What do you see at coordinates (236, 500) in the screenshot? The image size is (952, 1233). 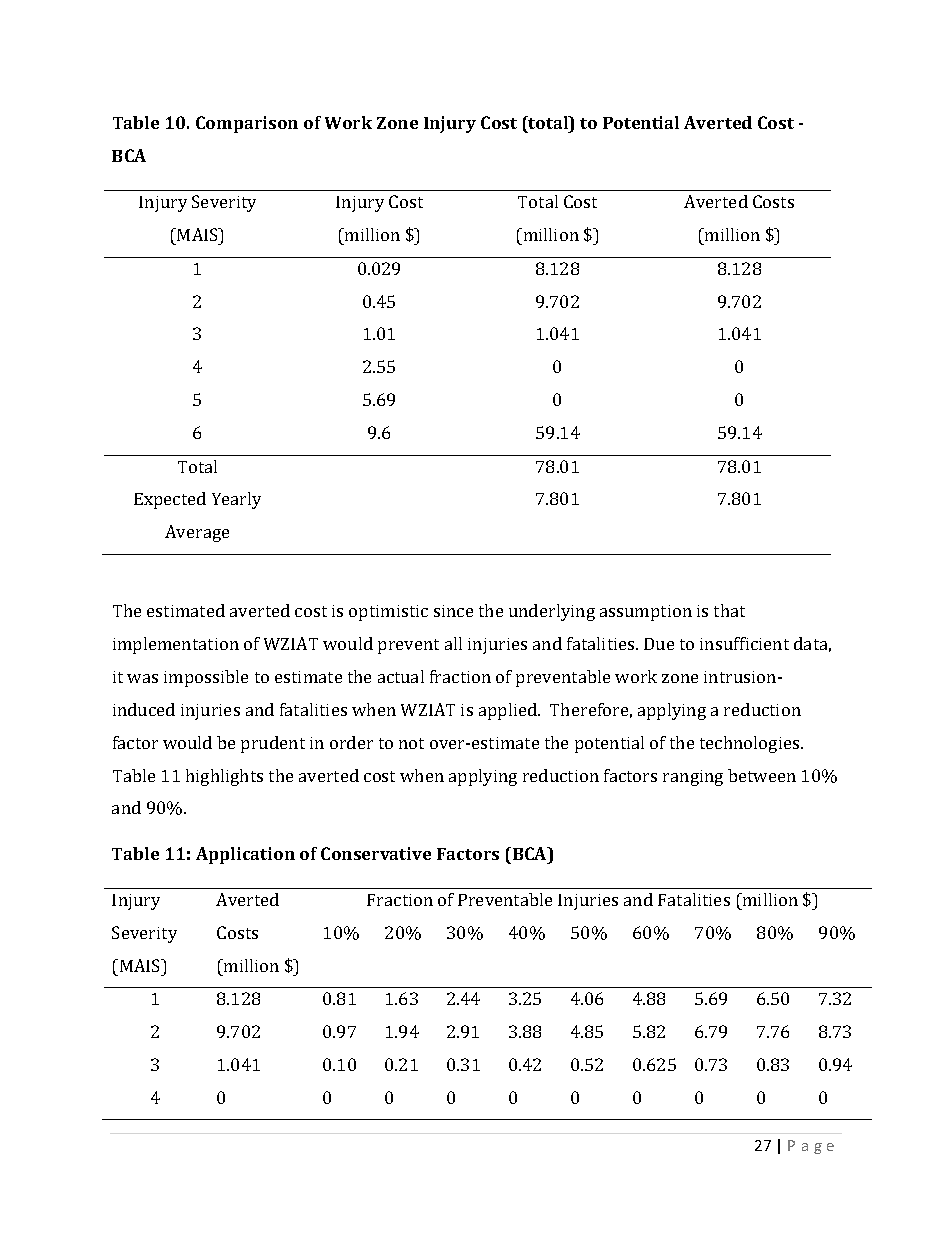 I see `Yearly` at bounding box center [236, 500].
